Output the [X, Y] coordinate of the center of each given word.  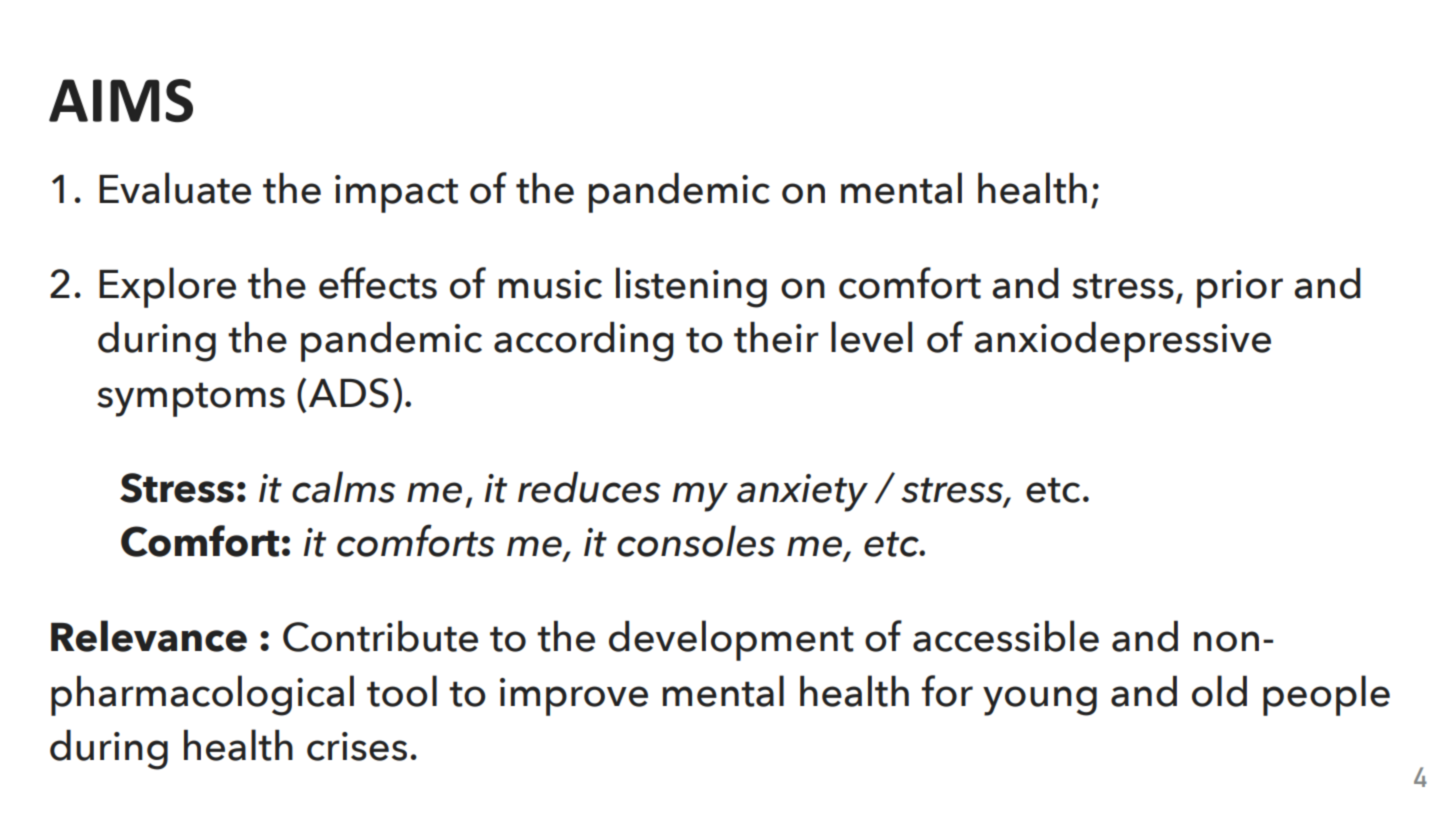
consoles [696, 541]
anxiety [802, 493]
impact [396, 194]
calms [344, 487]
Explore [167, 287]
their [776, 337]
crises [357, 746]
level [871, 337]
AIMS [121, 100]
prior [1240, 289]
